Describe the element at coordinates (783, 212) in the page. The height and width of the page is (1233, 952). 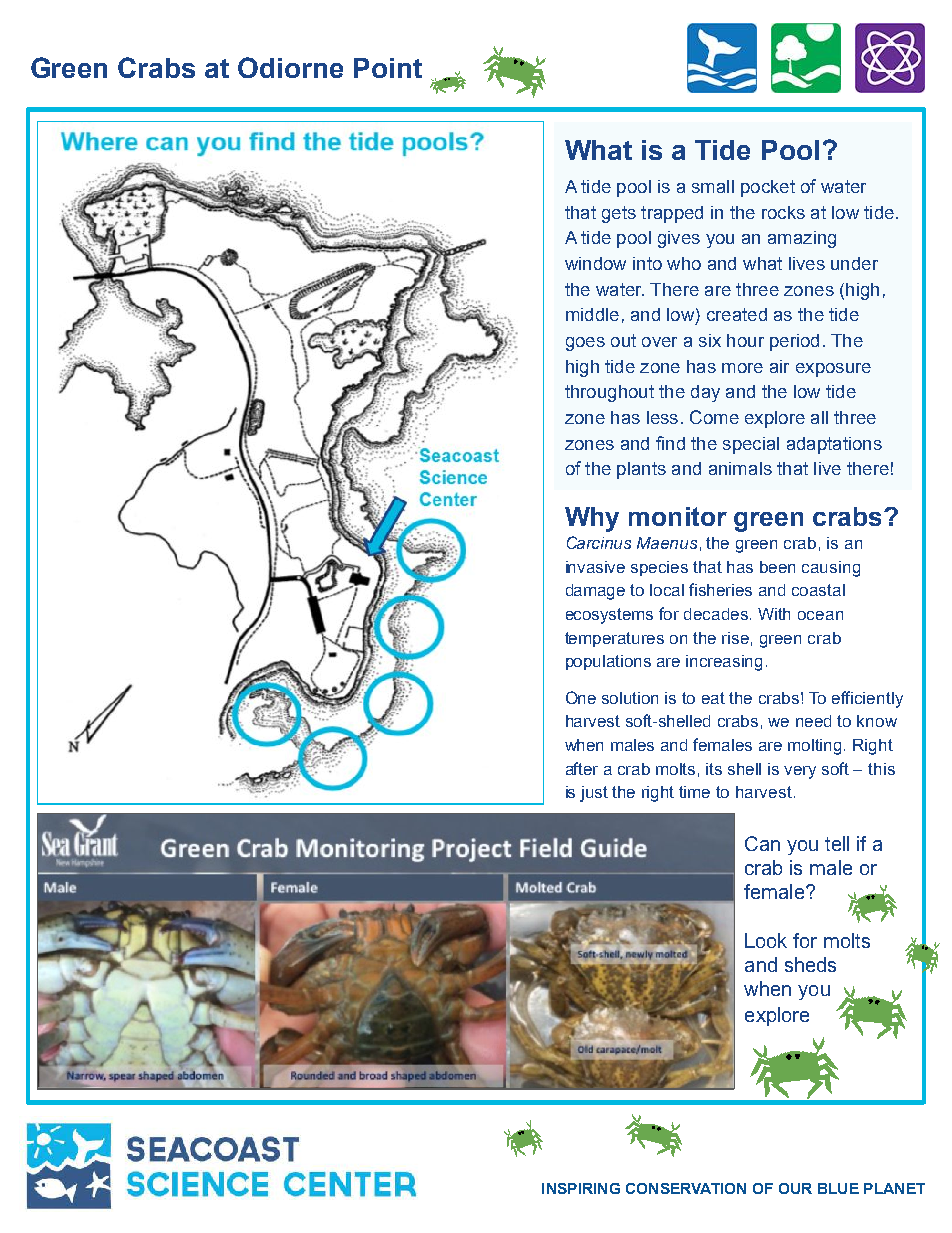
I see `rocks` at that location.
